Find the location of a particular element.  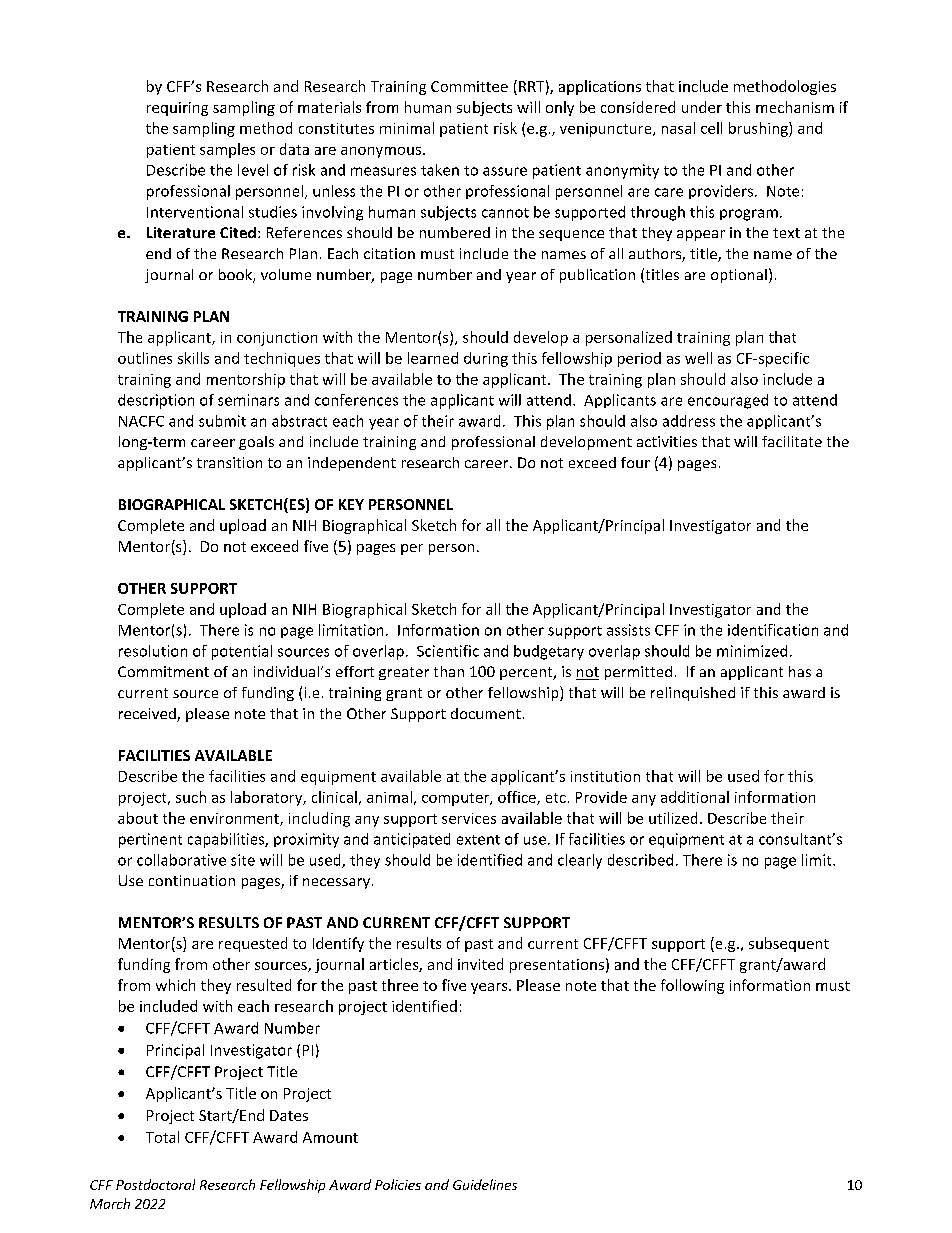

requiring is located at coordinates (177, 109).
